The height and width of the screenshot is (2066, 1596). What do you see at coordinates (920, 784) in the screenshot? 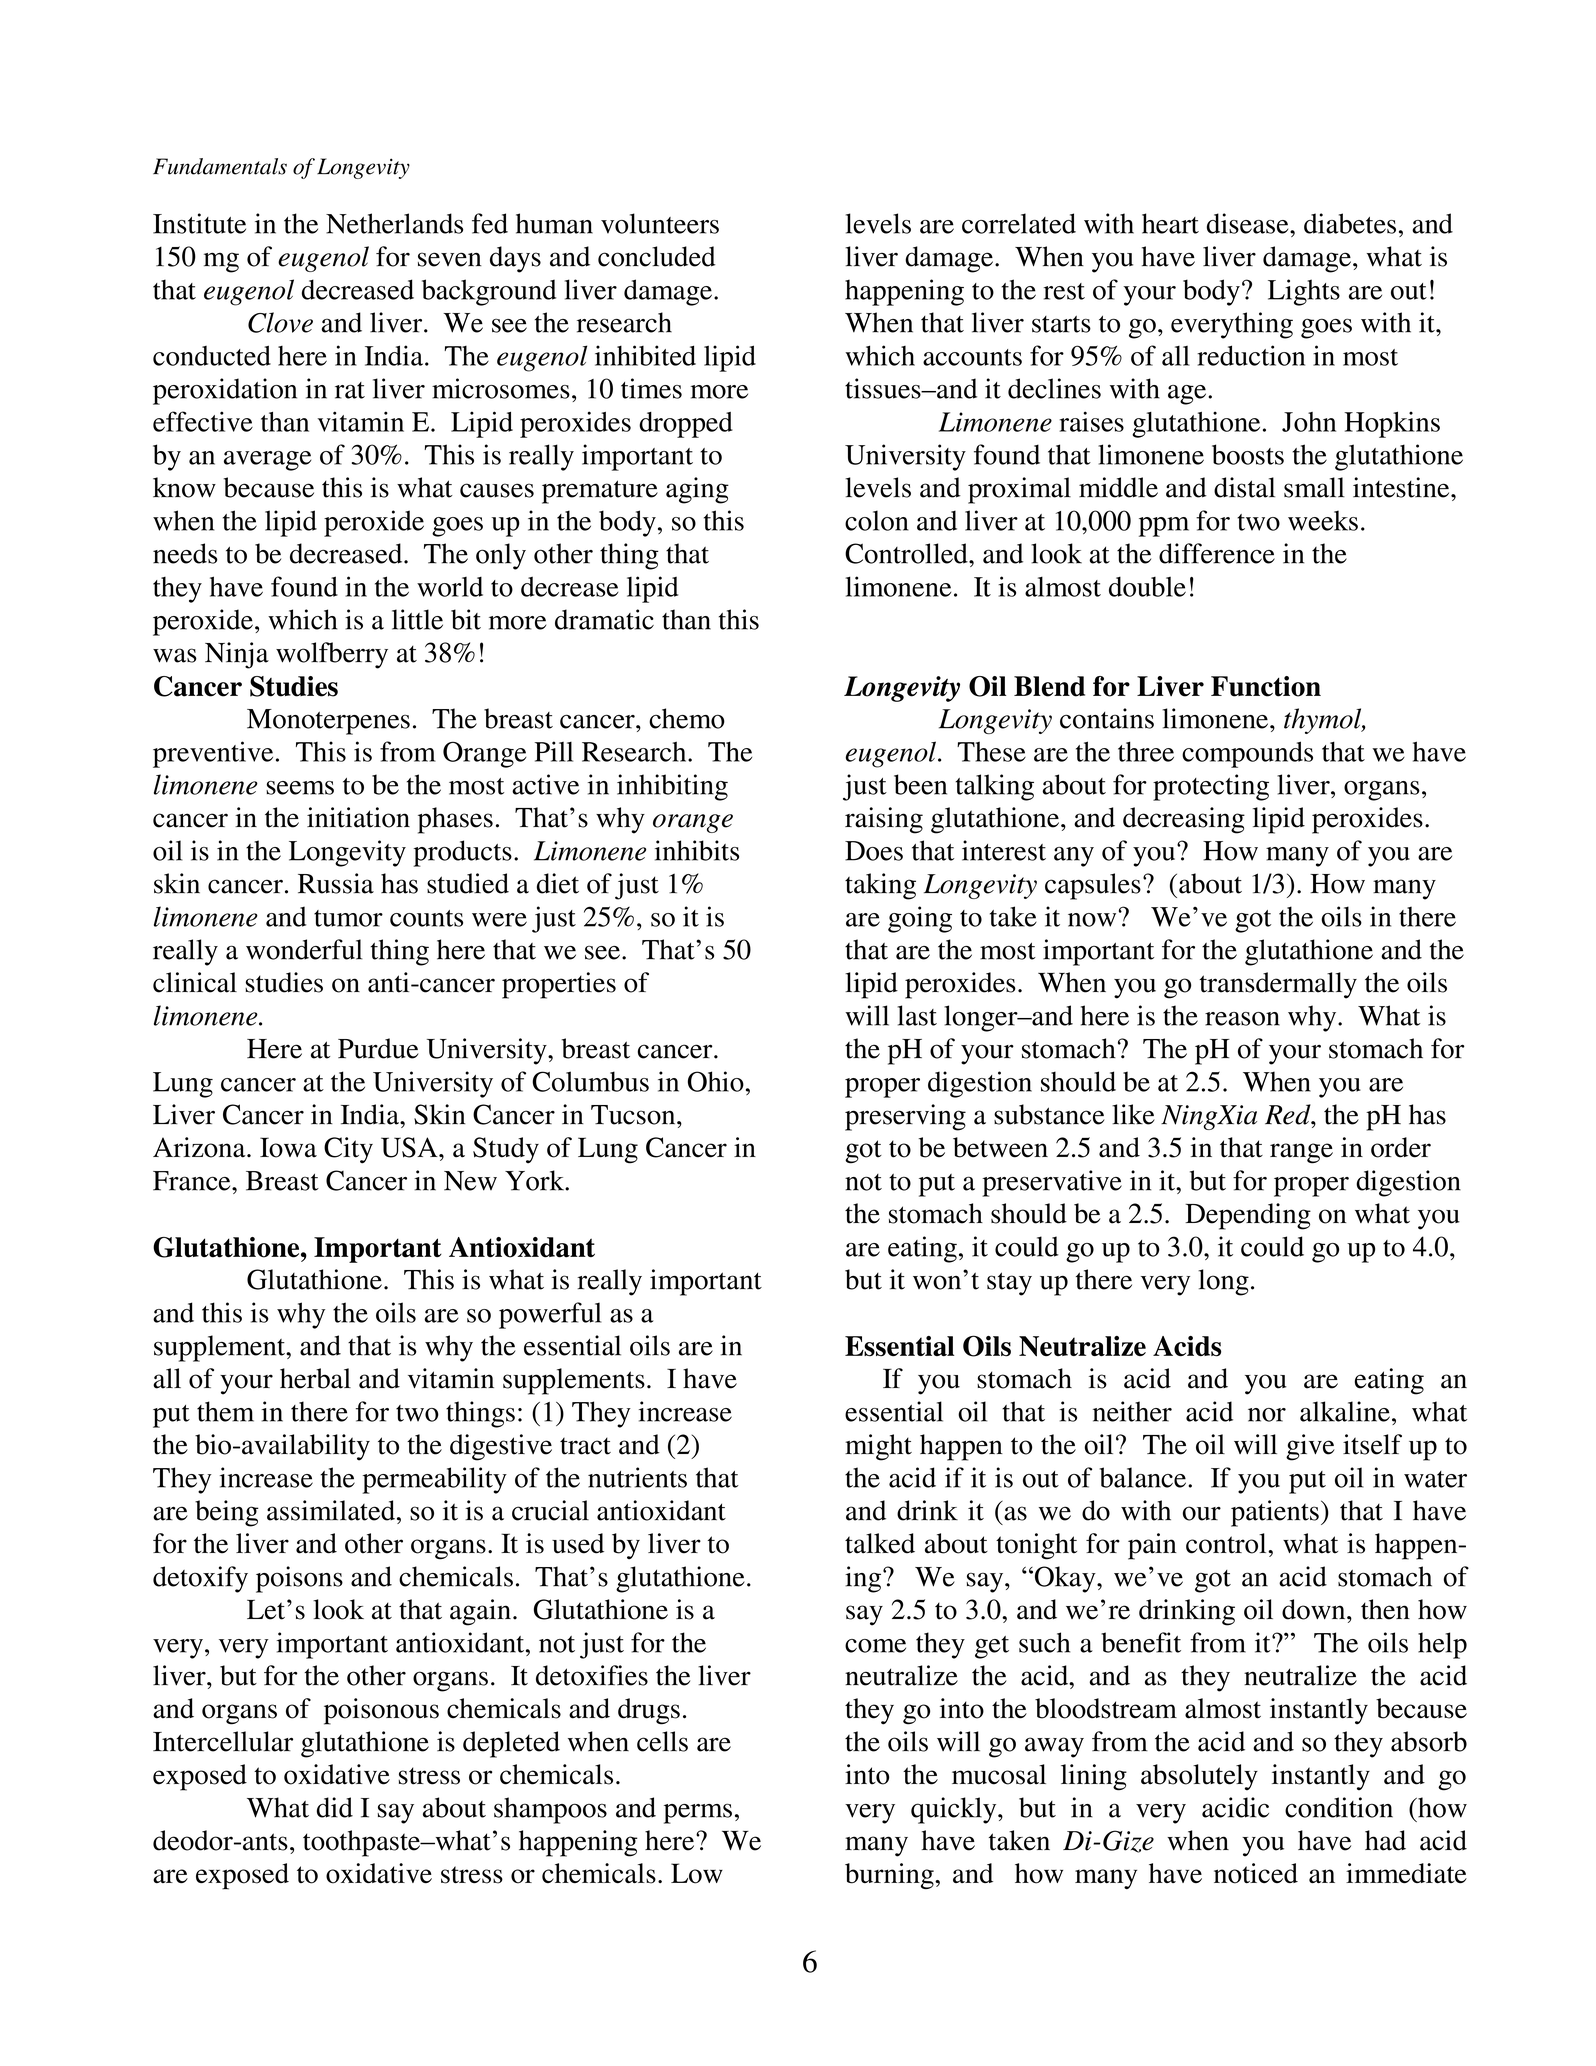
I see `been` at bounding box center [920, 784].
